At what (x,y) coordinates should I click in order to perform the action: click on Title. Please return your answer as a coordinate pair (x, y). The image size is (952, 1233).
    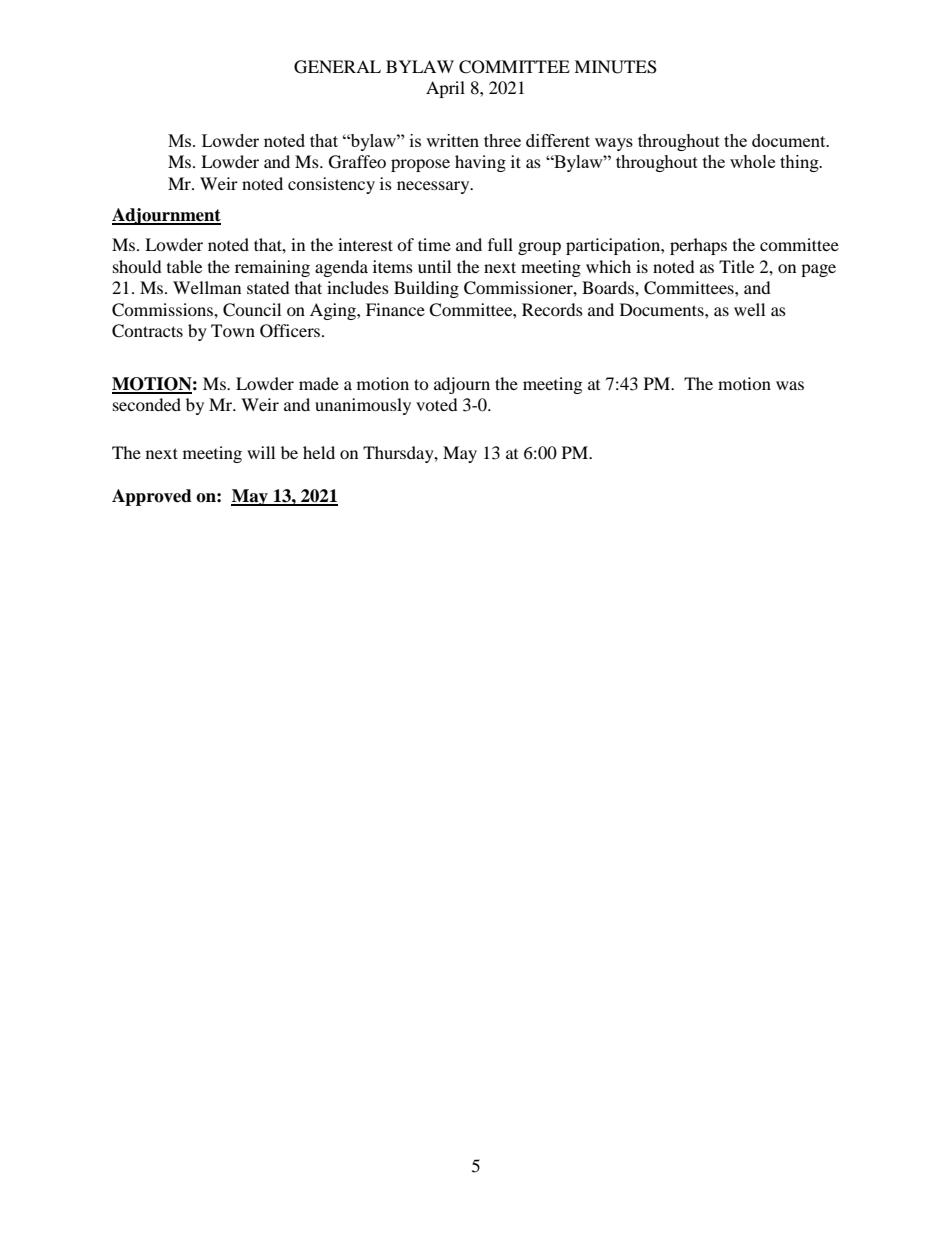
    Looking at the image, I should click on (736, 266).
